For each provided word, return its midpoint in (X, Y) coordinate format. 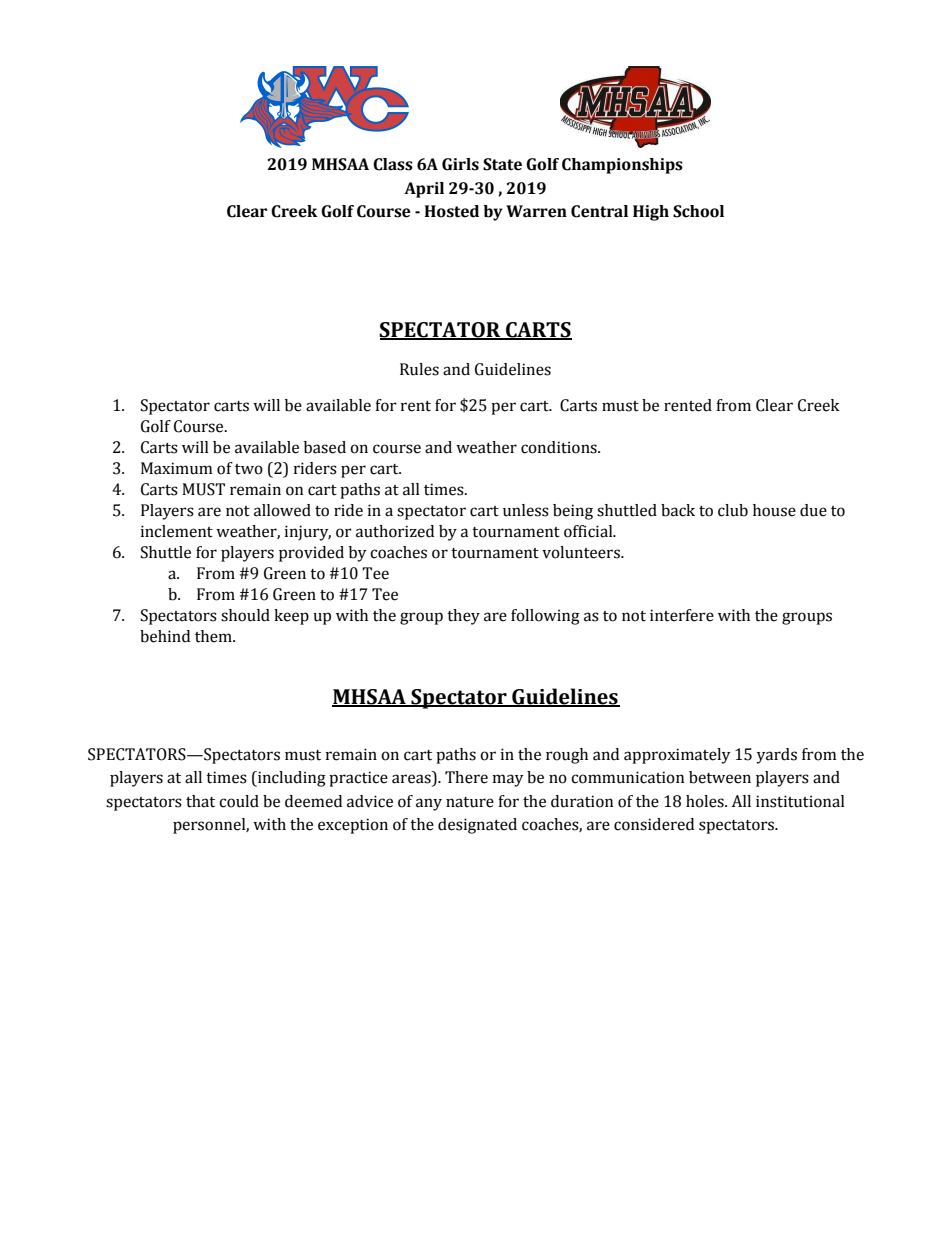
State (502, 164)
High (651, 213)
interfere (682, 615)
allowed (282, 510)
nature (470, 802)
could (239, 801)
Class (393, 164)
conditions (560, 447)
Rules (419, 369)
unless (526, 510)
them (214, 636)
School (698, 211)
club (733, 510)
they (463, 617)
